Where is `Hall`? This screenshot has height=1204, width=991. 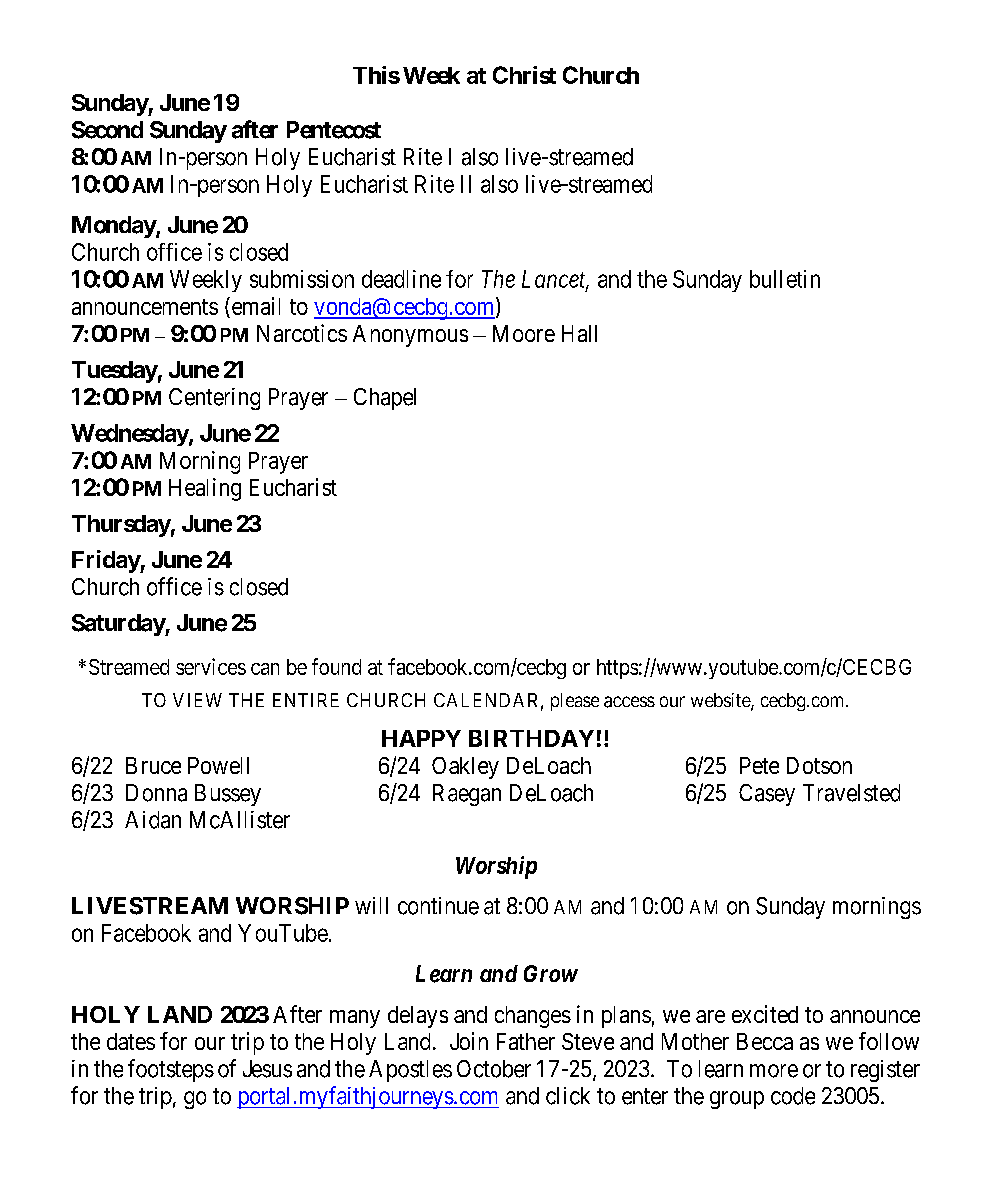
Hall is located at coordinates (579, 333).
